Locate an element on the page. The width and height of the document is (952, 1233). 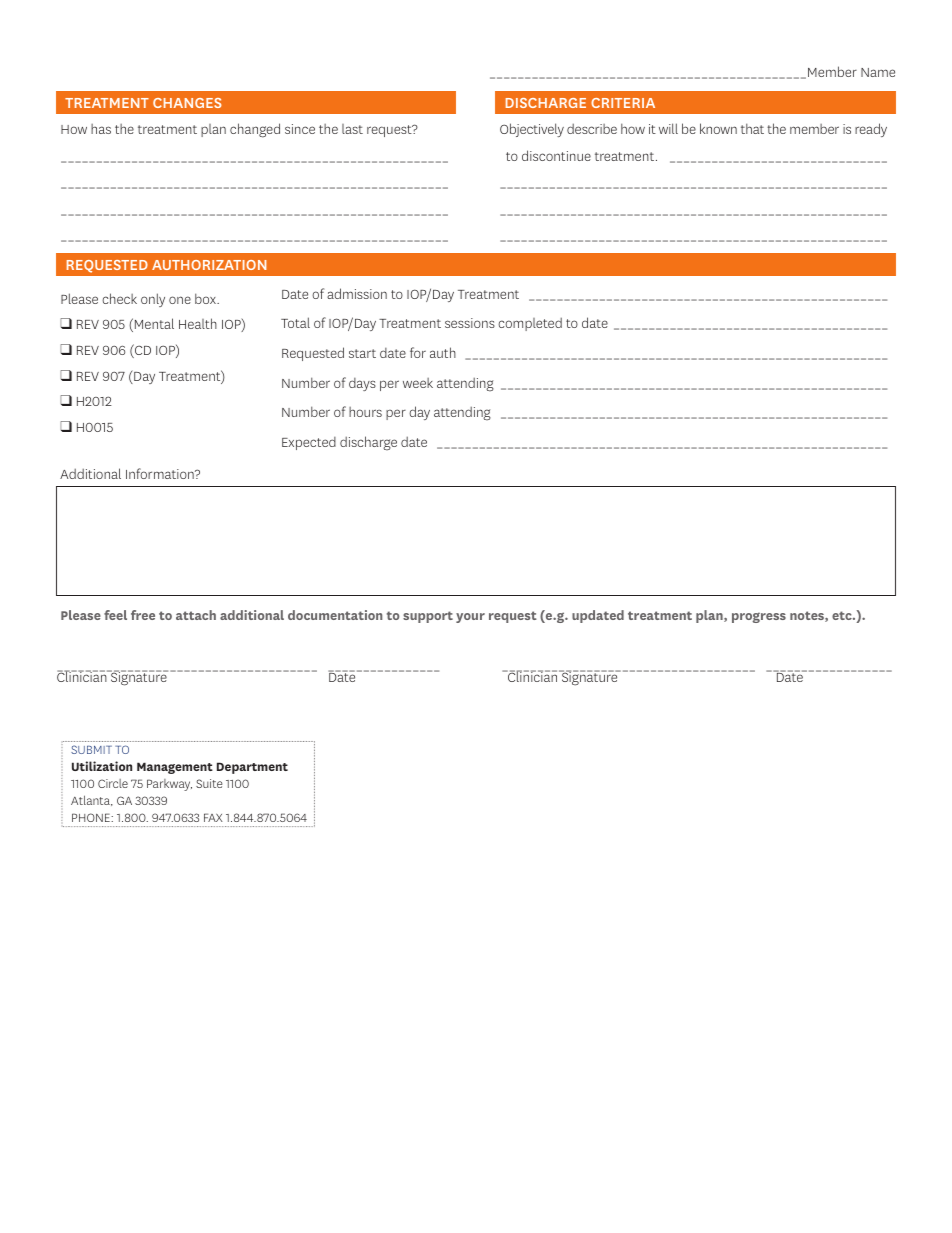
Objectively is located at coordinates (532, 130).
